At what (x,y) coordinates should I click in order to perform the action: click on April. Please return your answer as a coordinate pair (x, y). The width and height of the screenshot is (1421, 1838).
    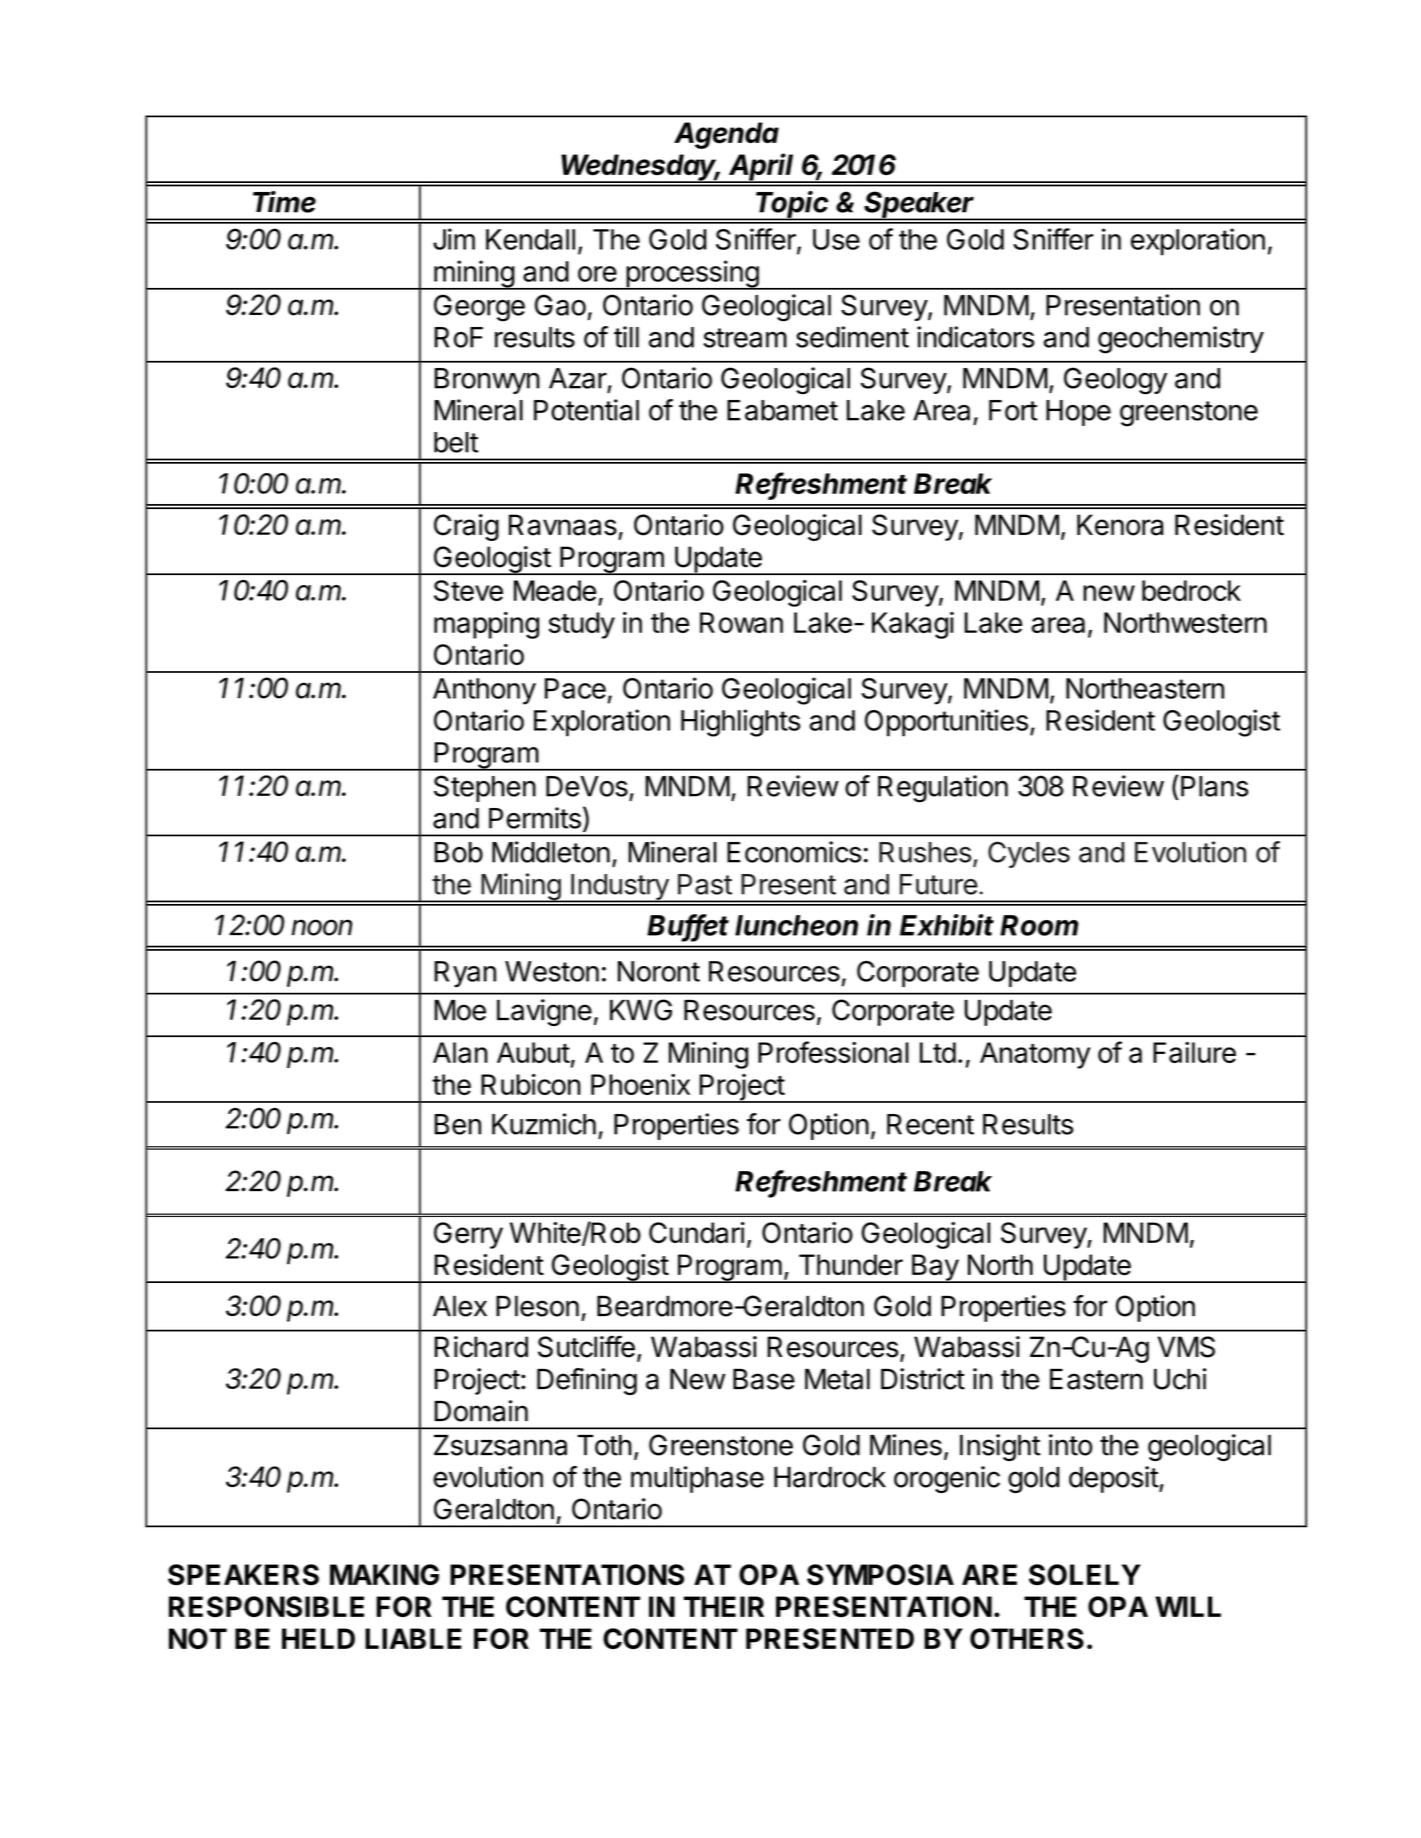
    Looking at the image, I should click on (763, 168).
